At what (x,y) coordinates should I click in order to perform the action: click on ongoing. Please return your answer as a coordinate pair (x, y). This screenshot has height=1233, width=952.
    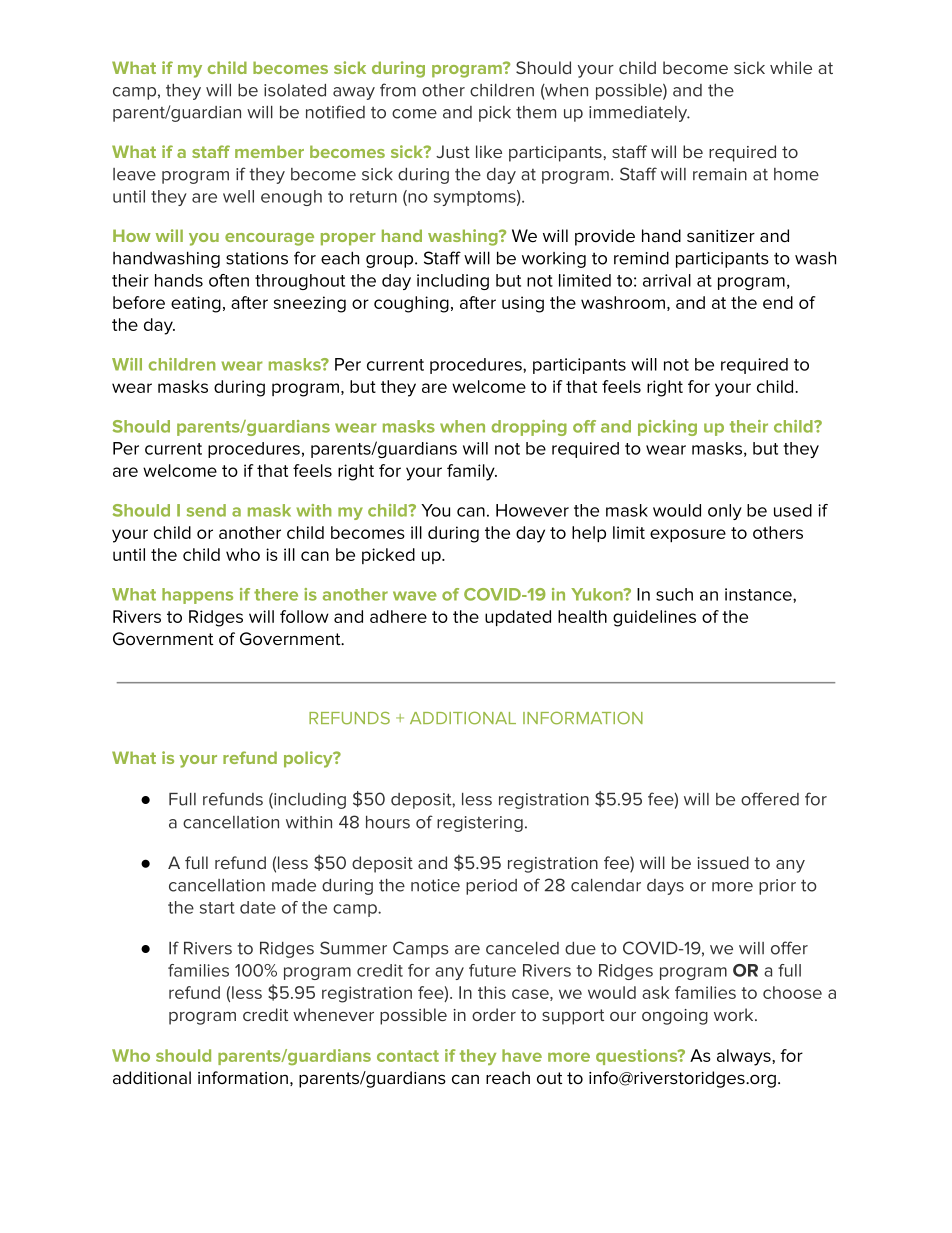
    Looking at the image, I should click on (675, 1017).
